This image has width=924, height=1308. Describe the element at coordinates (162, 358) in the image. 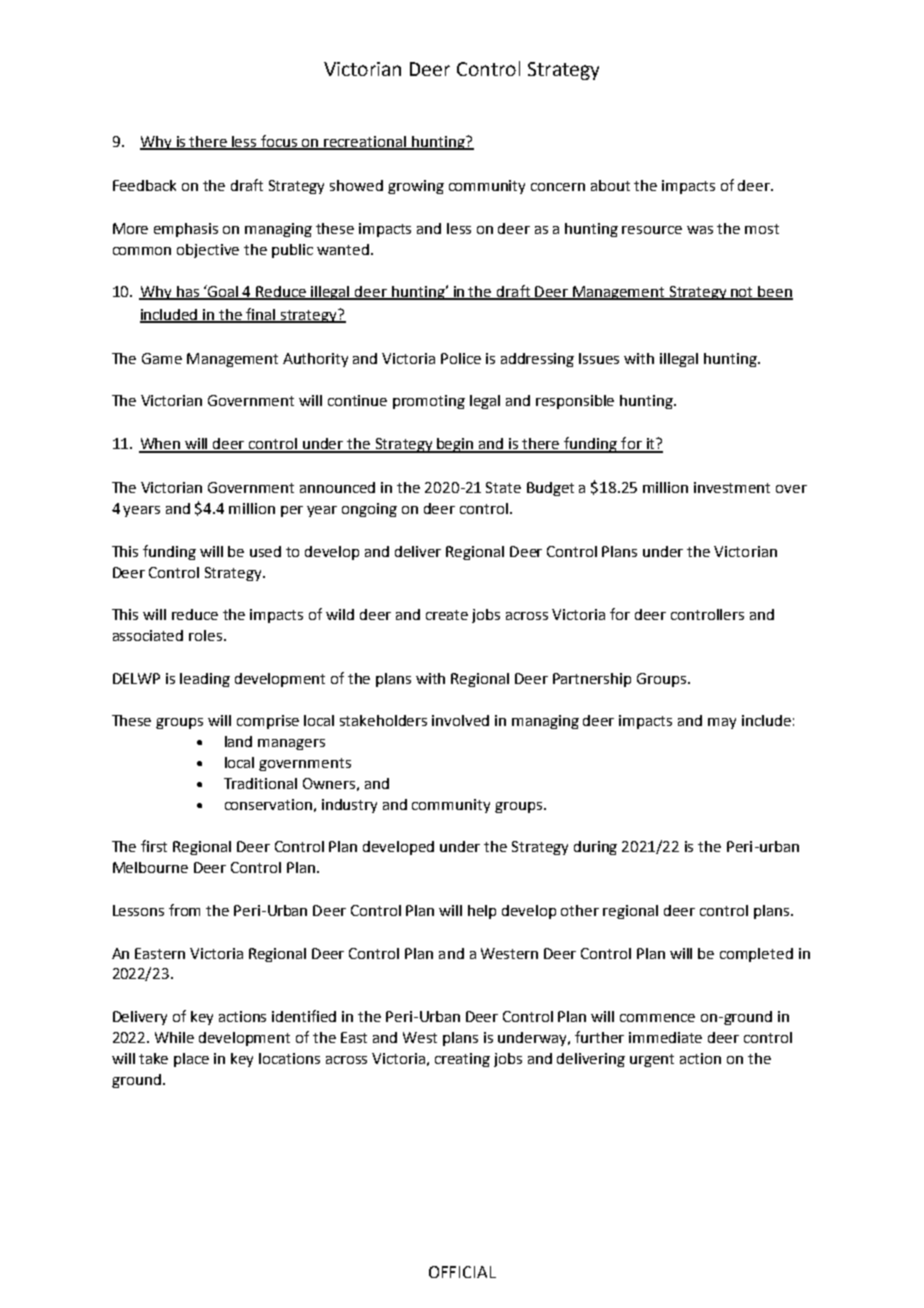

I see `Game` at that location.
